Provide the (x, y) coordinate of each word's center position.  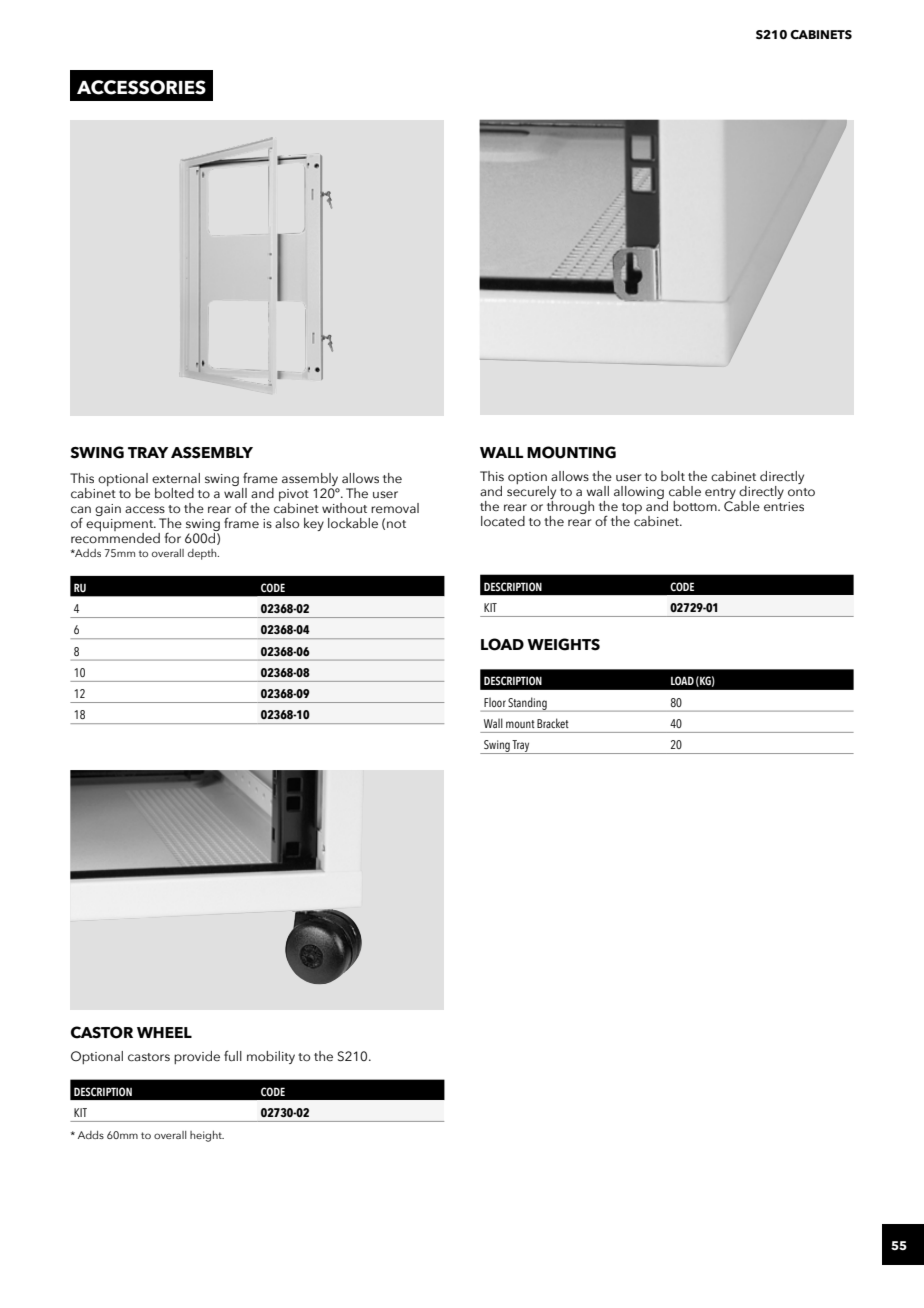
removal (395, 508)
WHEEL (164, 1032)
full (233, 1055)
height (207, 1136)
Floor (495, 702)
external (176, 478)
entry (720, 495)
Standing (528, 704)
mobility (271, 1057)
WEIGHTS (563, 644)
